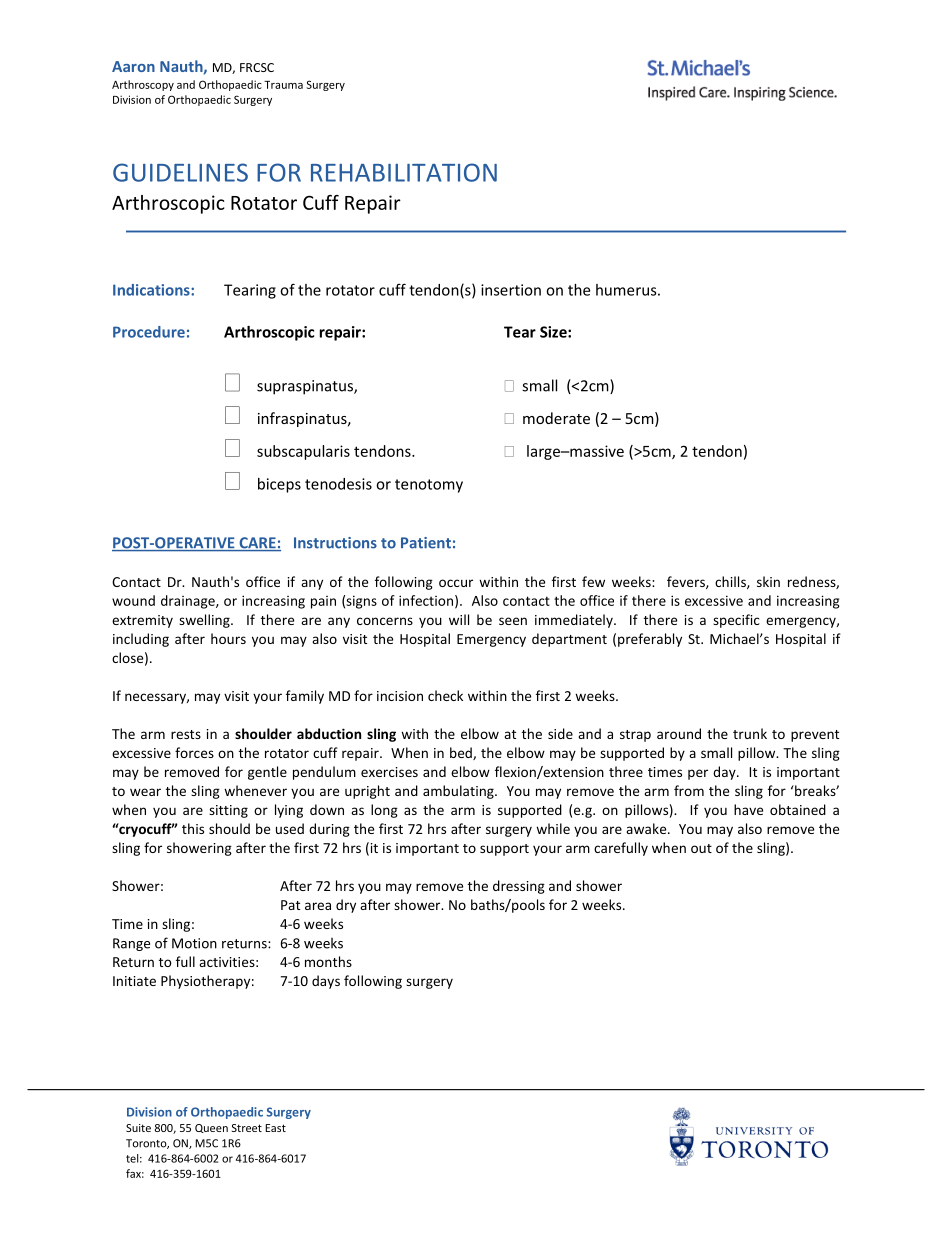 This screenshot has height=1233, width=952. I want to click on Queen, so click(211, 1128).
